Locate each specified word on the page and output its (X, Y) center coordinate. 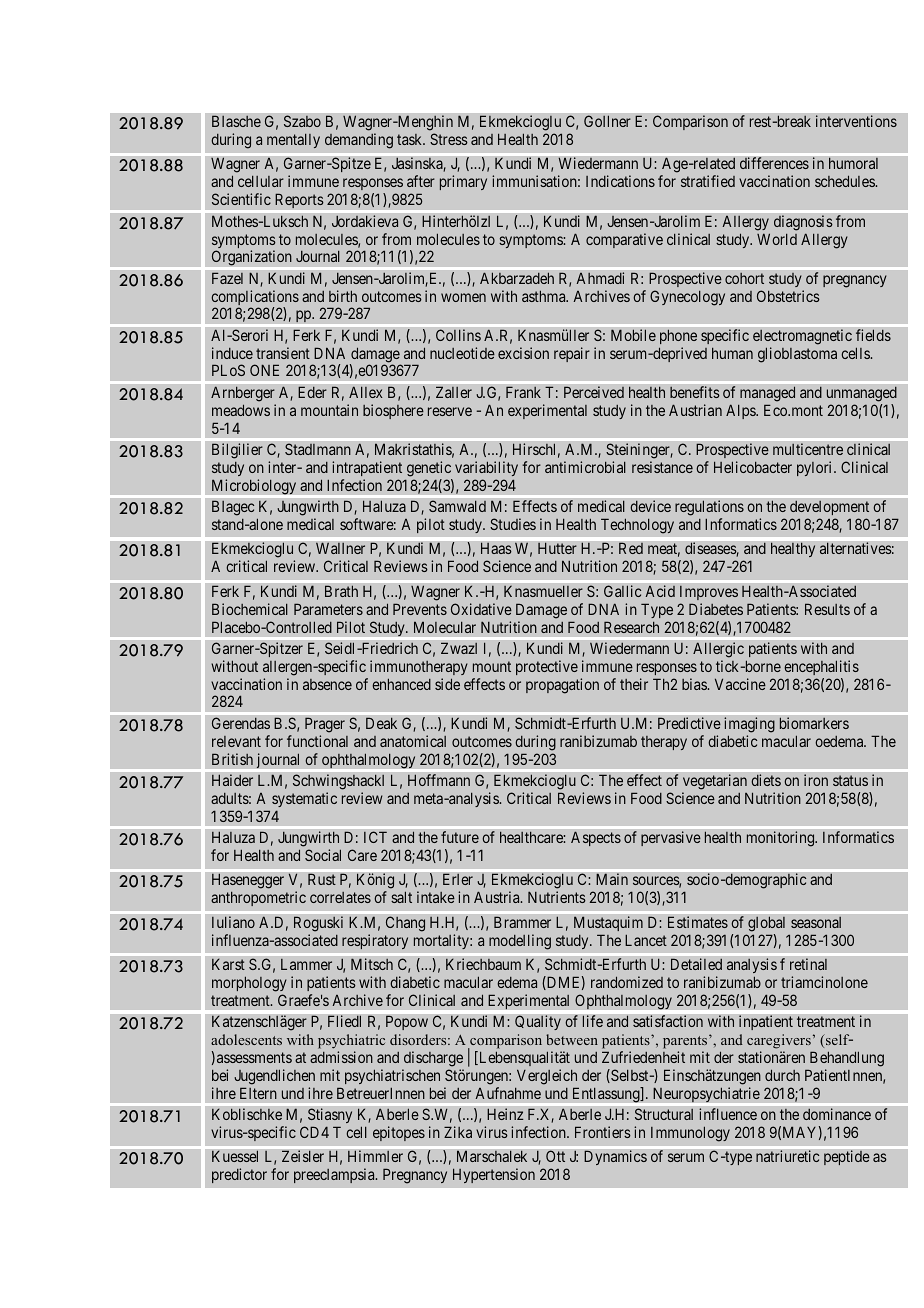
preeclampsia (335, 1175)
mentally (293, 141)
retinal (808, 964)
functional (317, 741)
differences (774, 163)
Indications (620, 181)
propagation (562, 686)
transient (283, 353)
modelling (520, 942)
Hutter (557, 548)
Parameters (328, 609)
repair (572, 354)
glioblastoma (797, 355)
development (829, 508)
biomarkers (814, 723)
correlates (340, 897)
